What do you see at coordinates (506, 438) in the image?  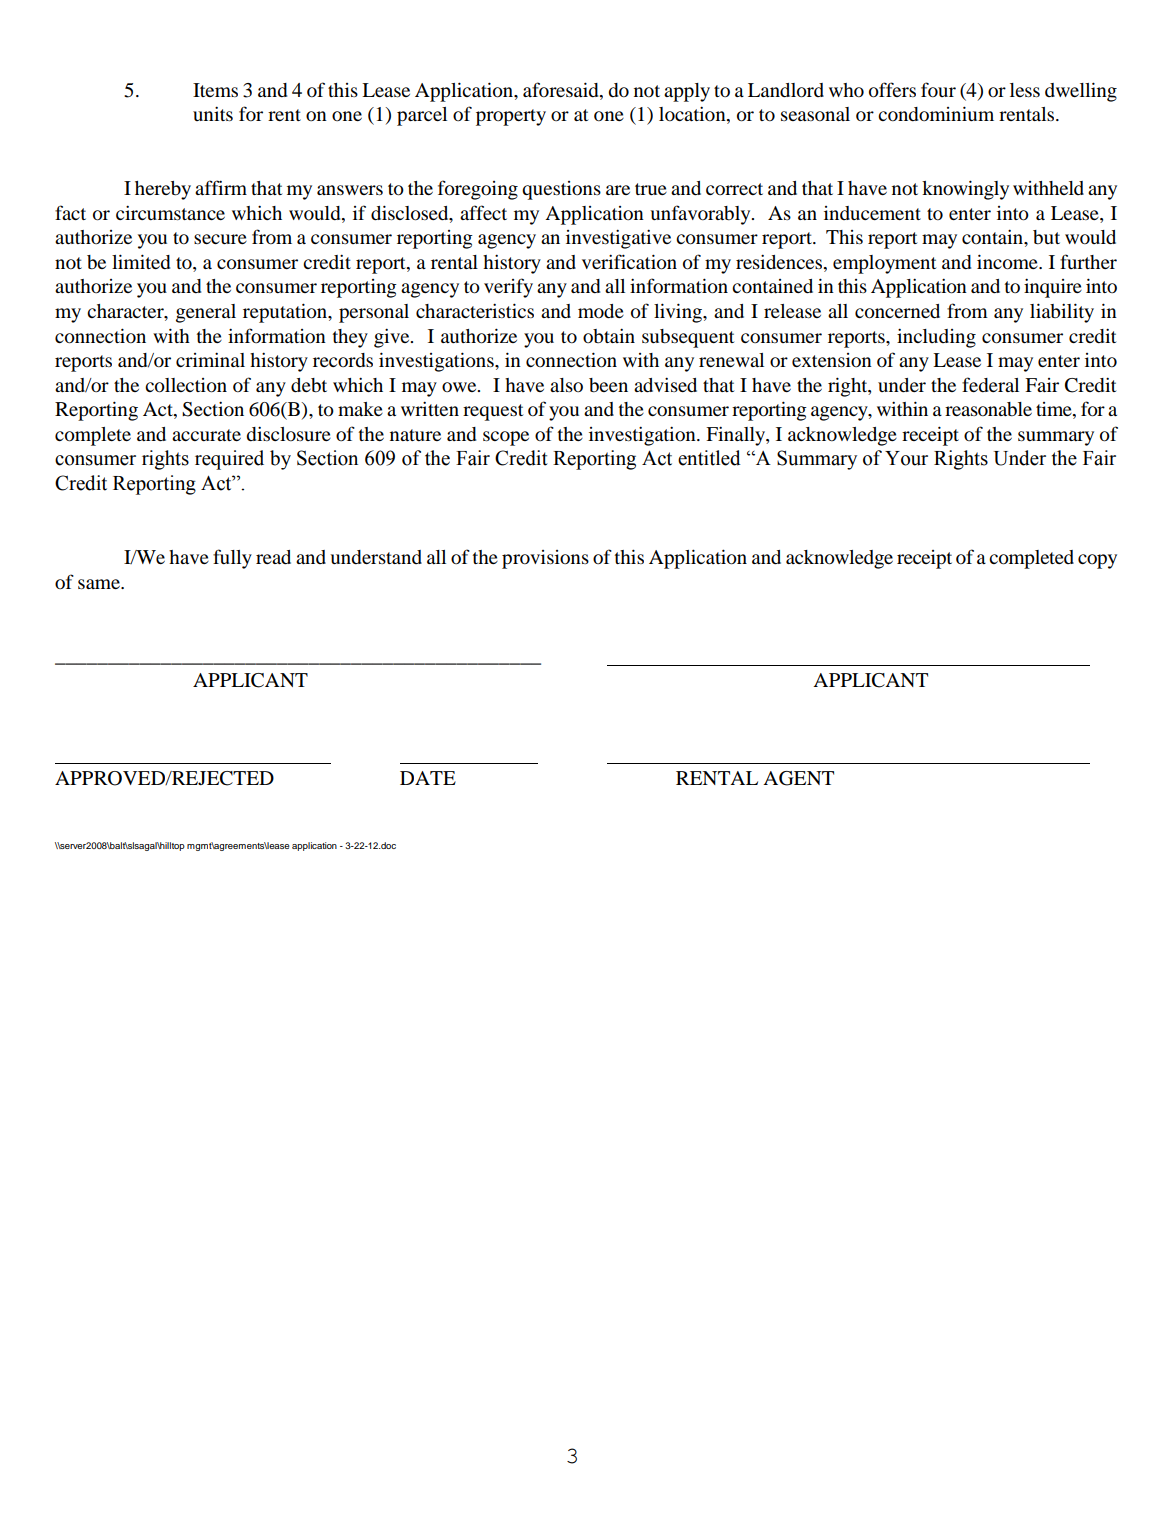 I see `scope` at bounding box center [506, 438].
